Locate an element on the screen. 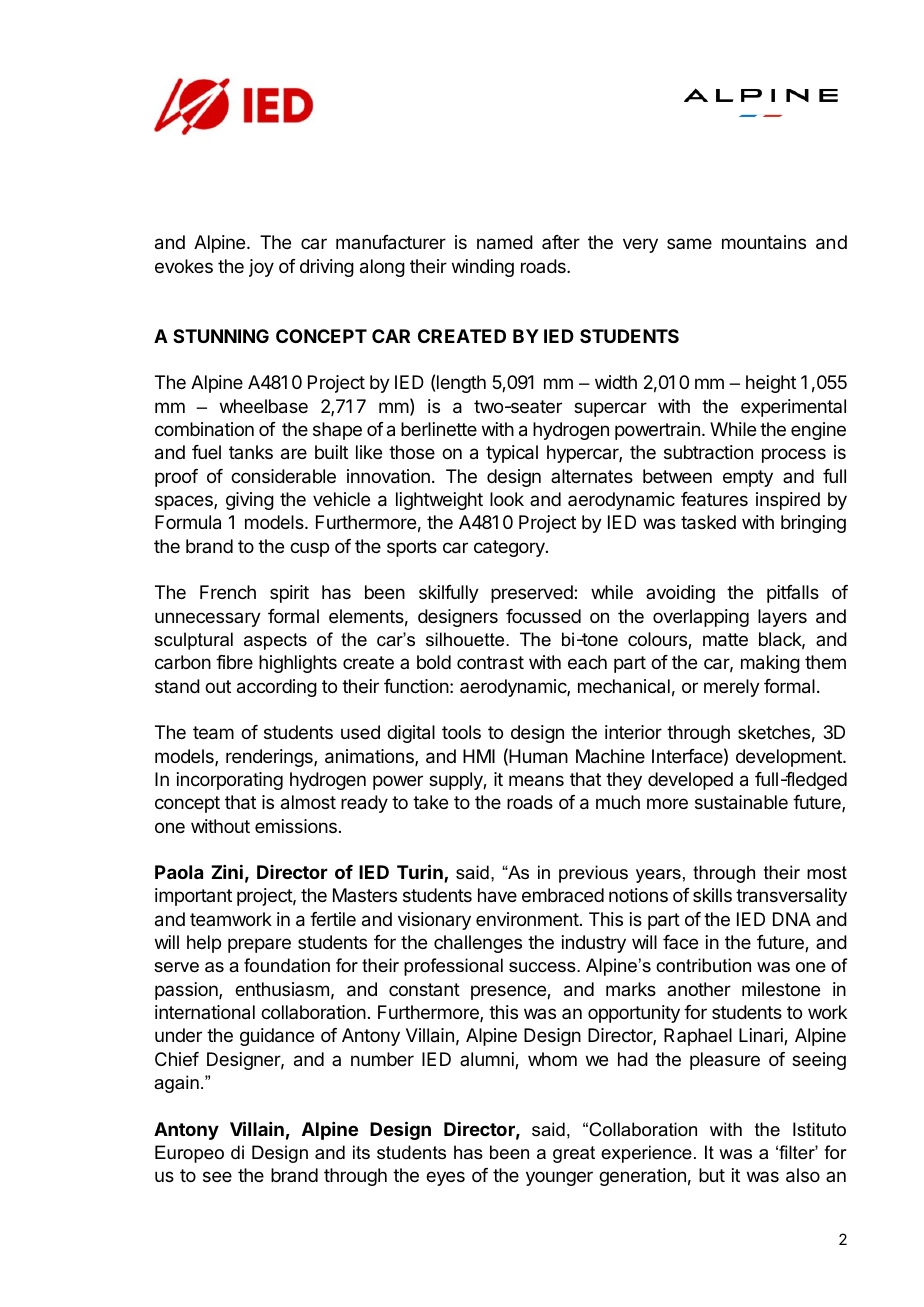 The image size is (924, 1307). merely is located at coordinates (732, 688).
